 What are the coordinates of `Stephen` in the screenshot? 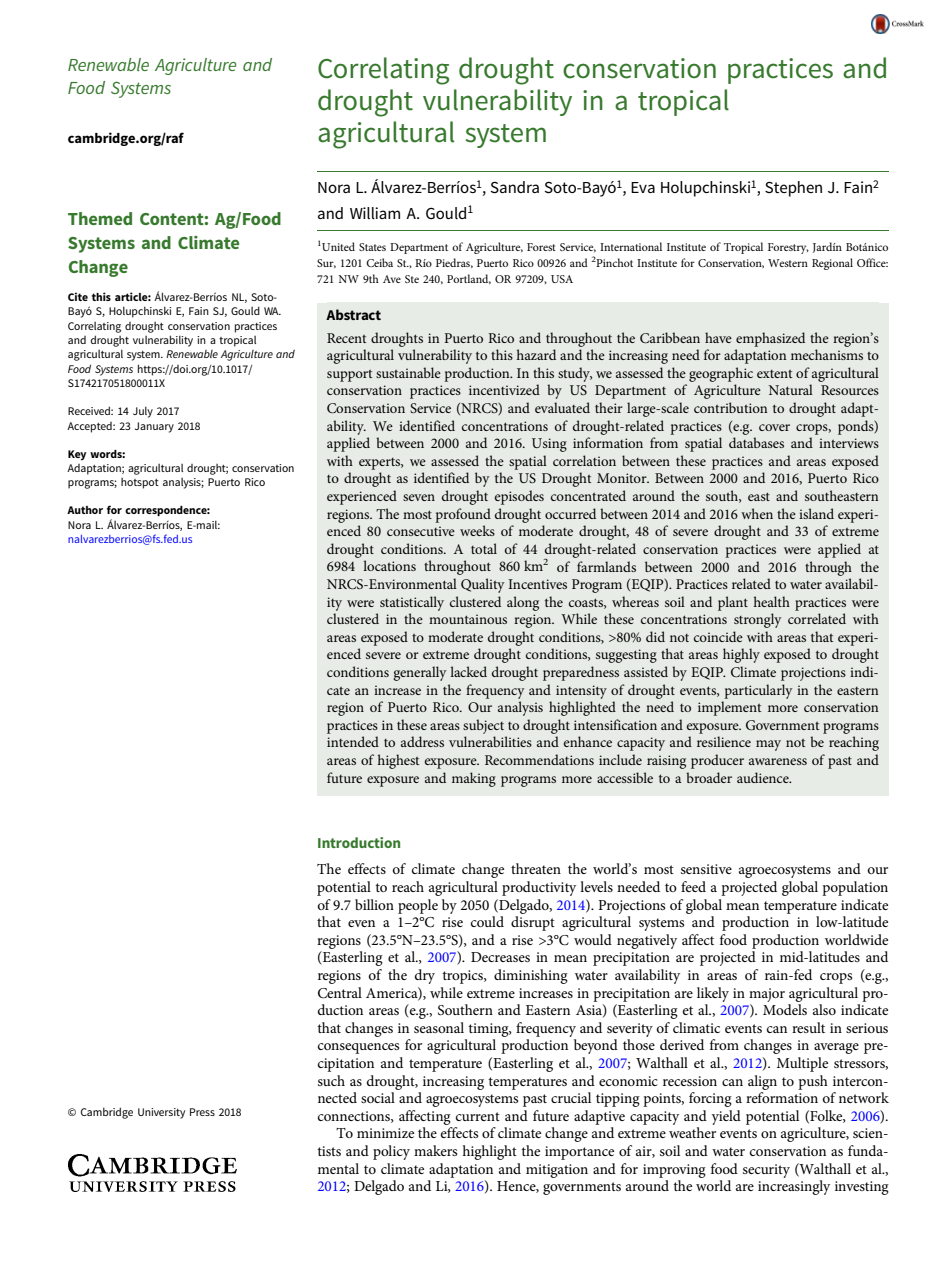 It's located at (793, 189).
